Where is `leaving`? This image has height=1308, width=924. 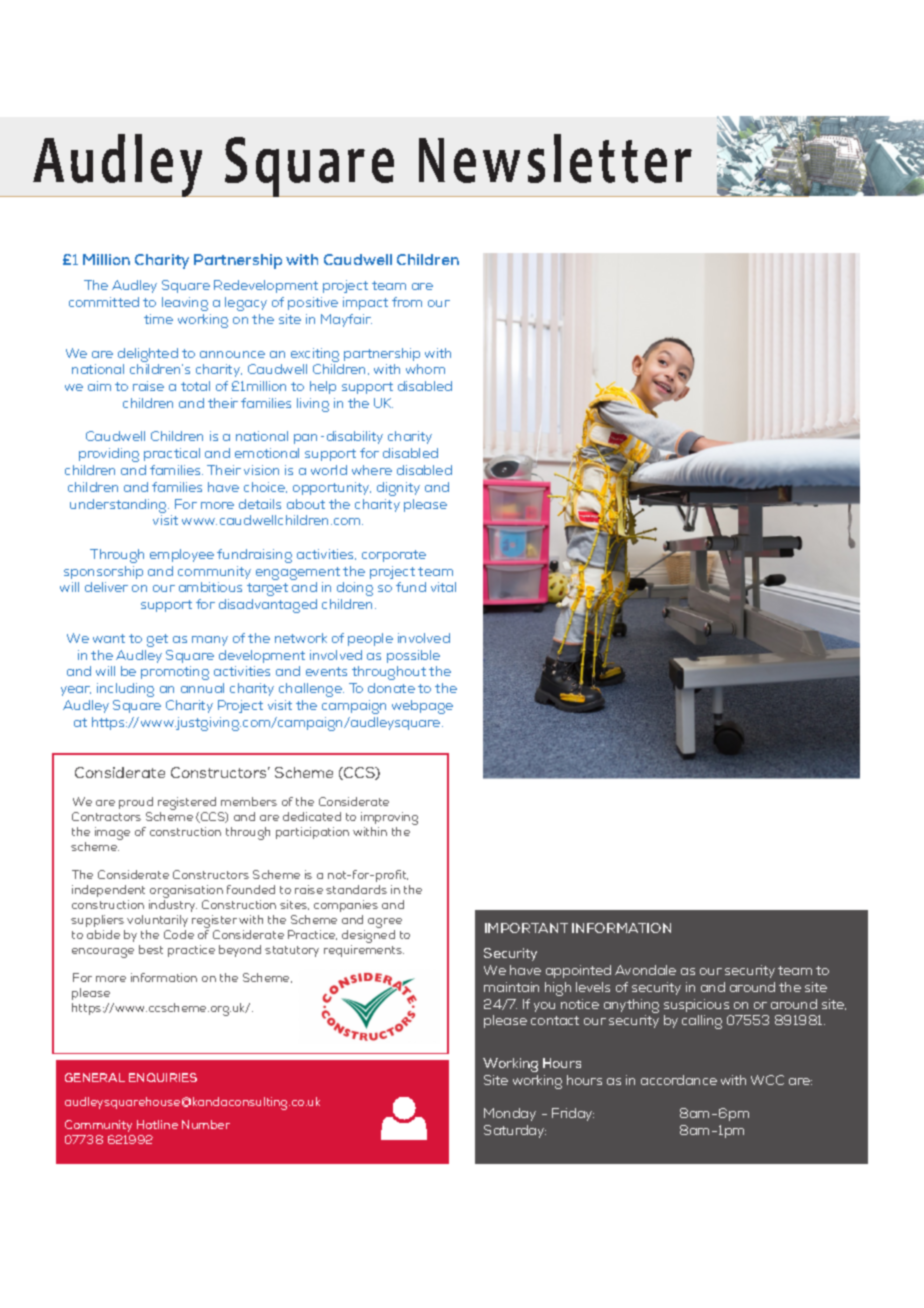 leaving is located at coordinates (185, 304).
